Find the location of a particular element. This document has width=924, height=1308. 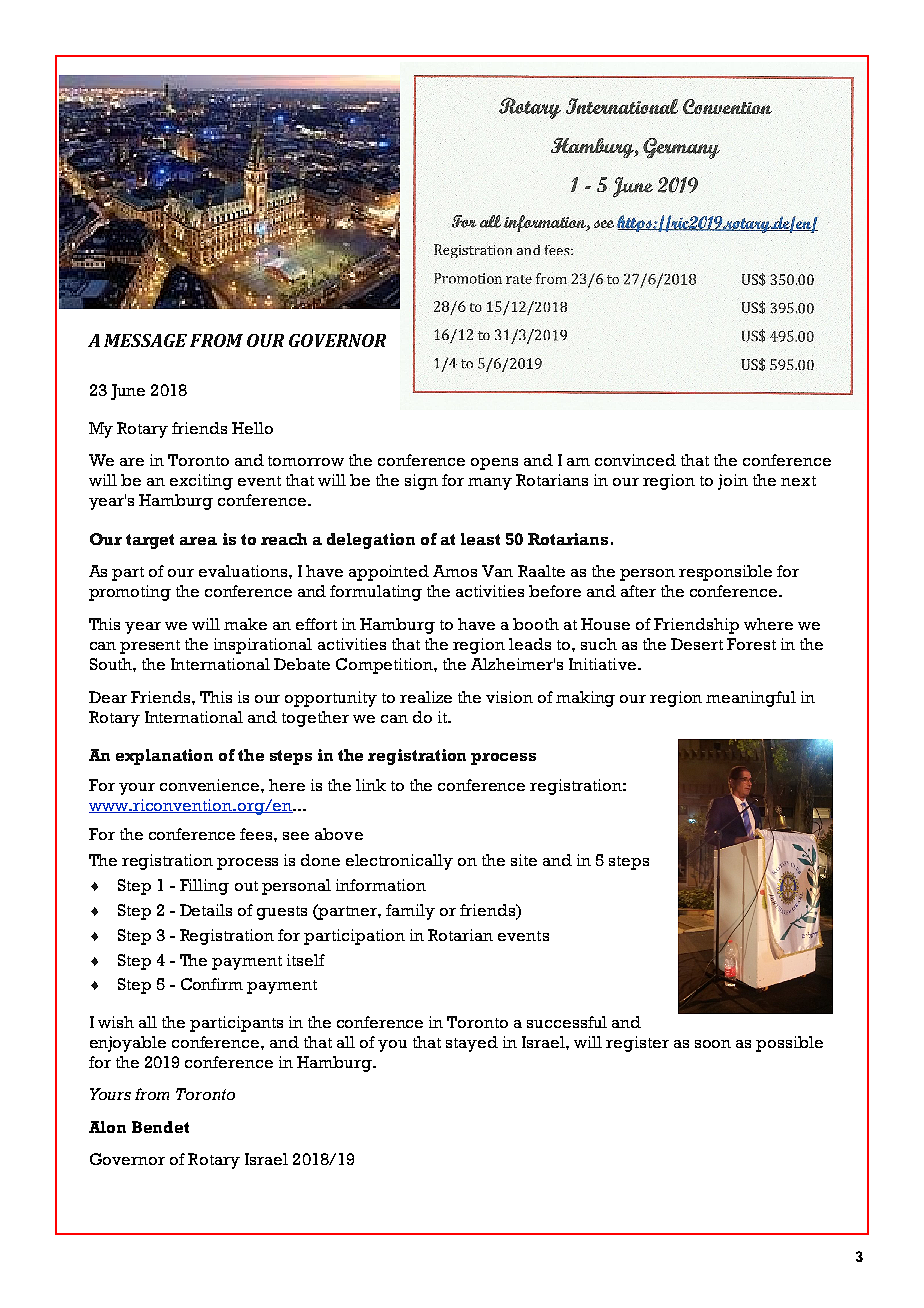

make is located at coordinates (245, 624).
